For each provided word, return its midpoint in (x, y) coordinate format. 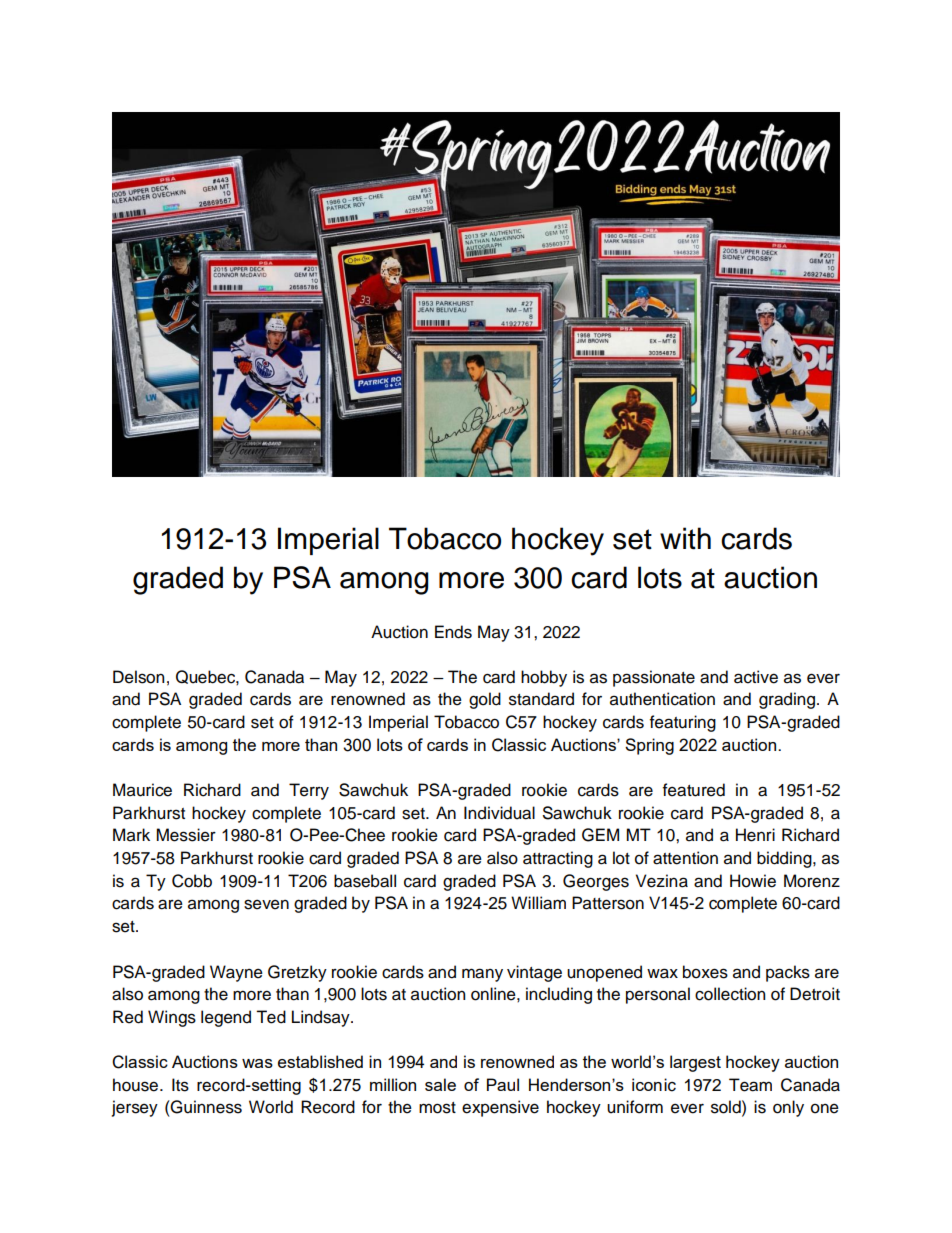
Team (750, 1085)
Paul (503, 1084)
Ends (453, 632)
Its (180, 1085)
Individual (499, 813)
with (685, 538)
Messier (186, 835)
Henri (755, 835)
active (756, 677)
